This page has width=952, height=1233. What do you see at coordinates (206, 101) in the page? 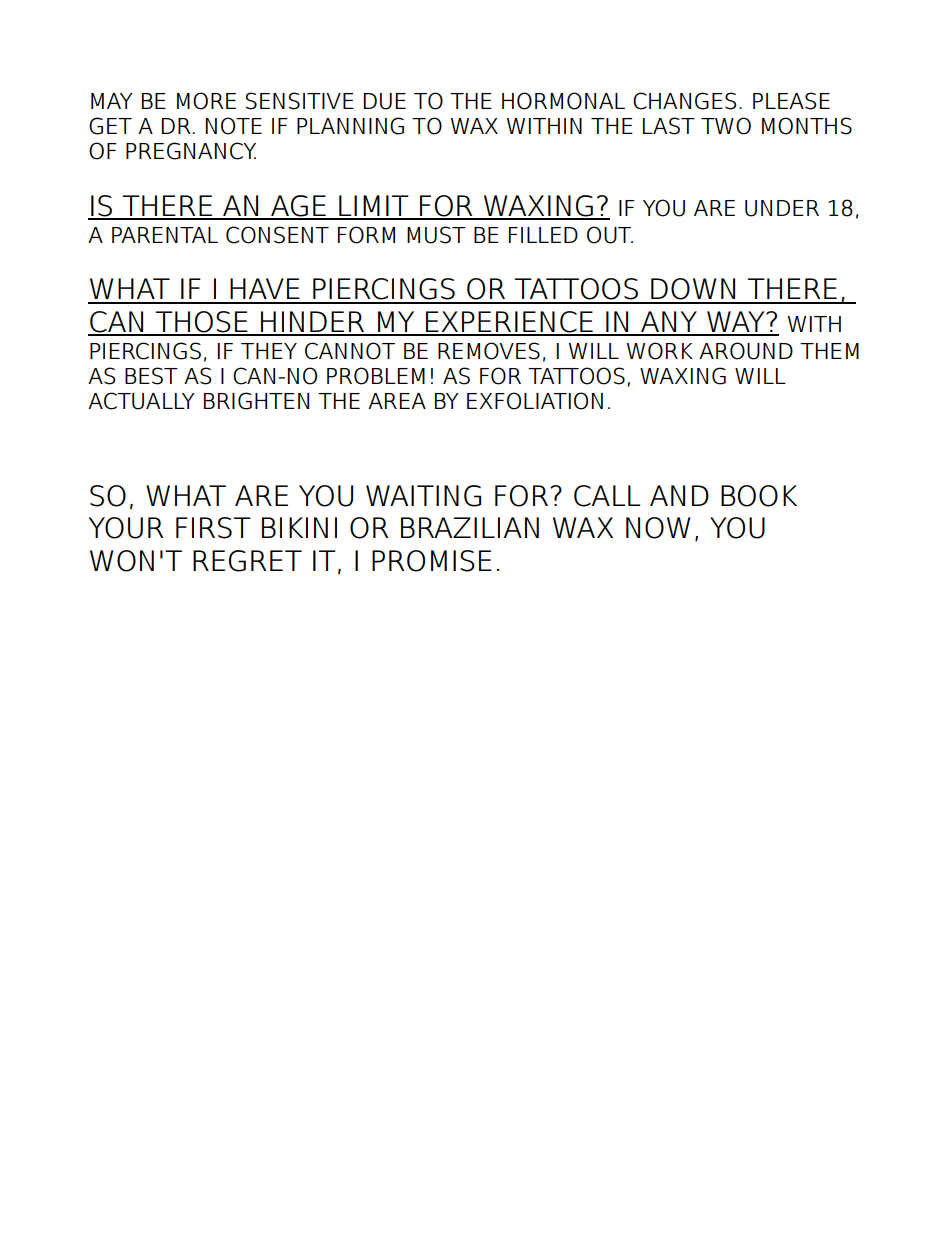
I see `MORE` at bounding box center [206, 101].
